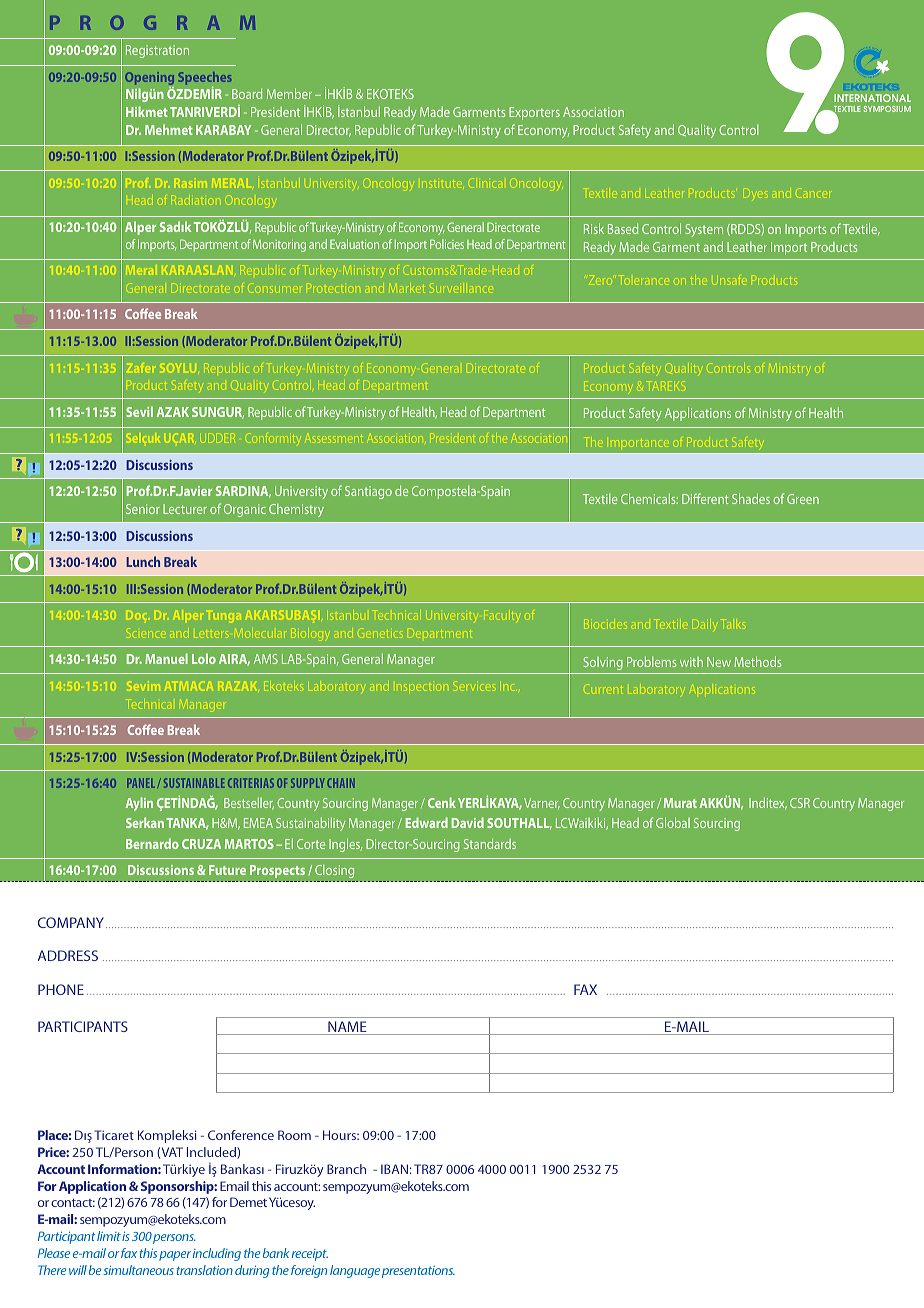 Image resolution: width=924 pixels, height=1308 pixels. I want to click on Green, so click(803, 499).
